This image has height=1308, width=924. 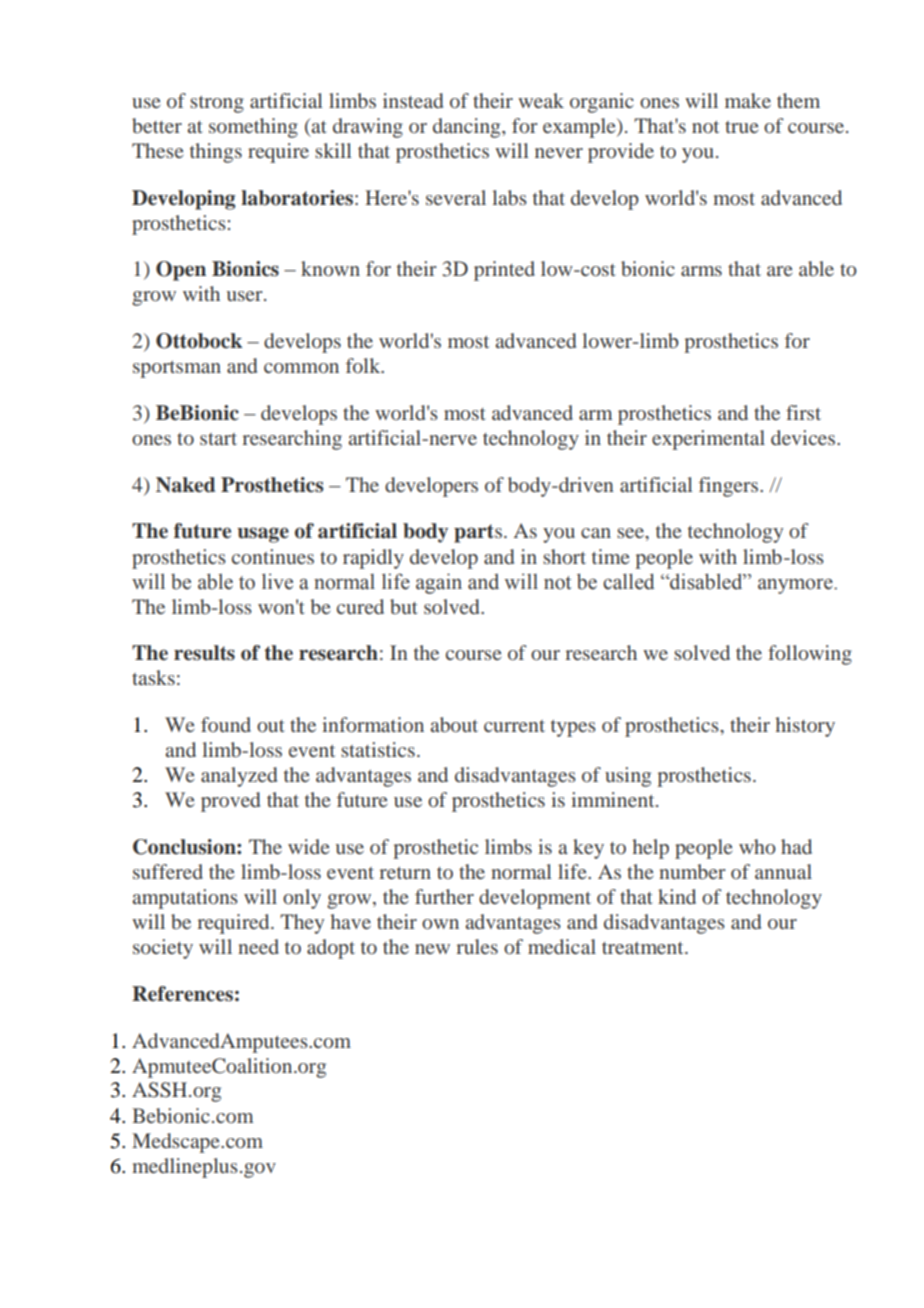 What do you see at coordinates (454, 724) in the image?
I see `about` at bounding box center [454, 724].
